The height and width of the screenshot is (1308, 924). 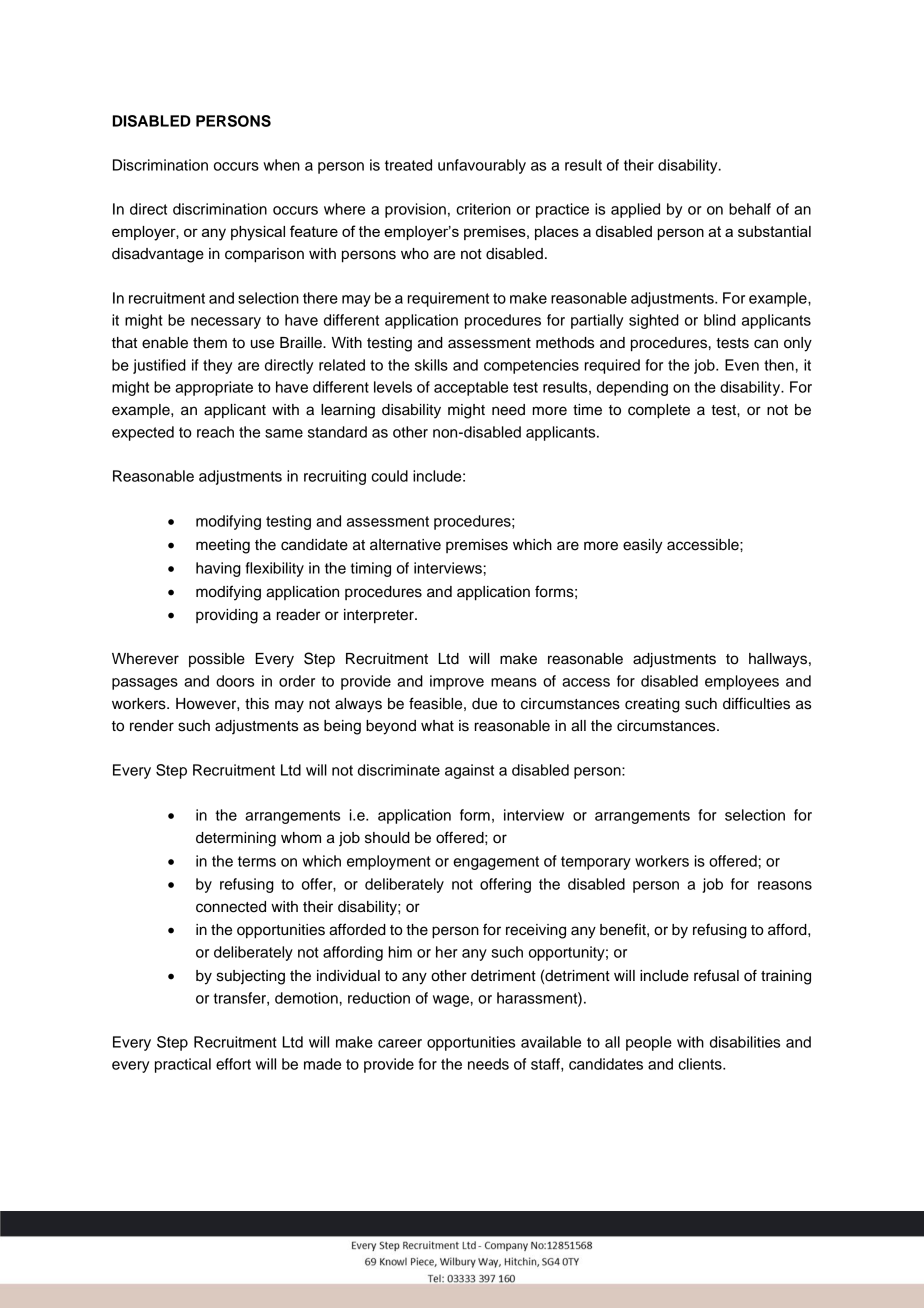 What do you see at coordinates (152, 726) in the screenshot?
I see `render` at bounding box center [152, 726].
